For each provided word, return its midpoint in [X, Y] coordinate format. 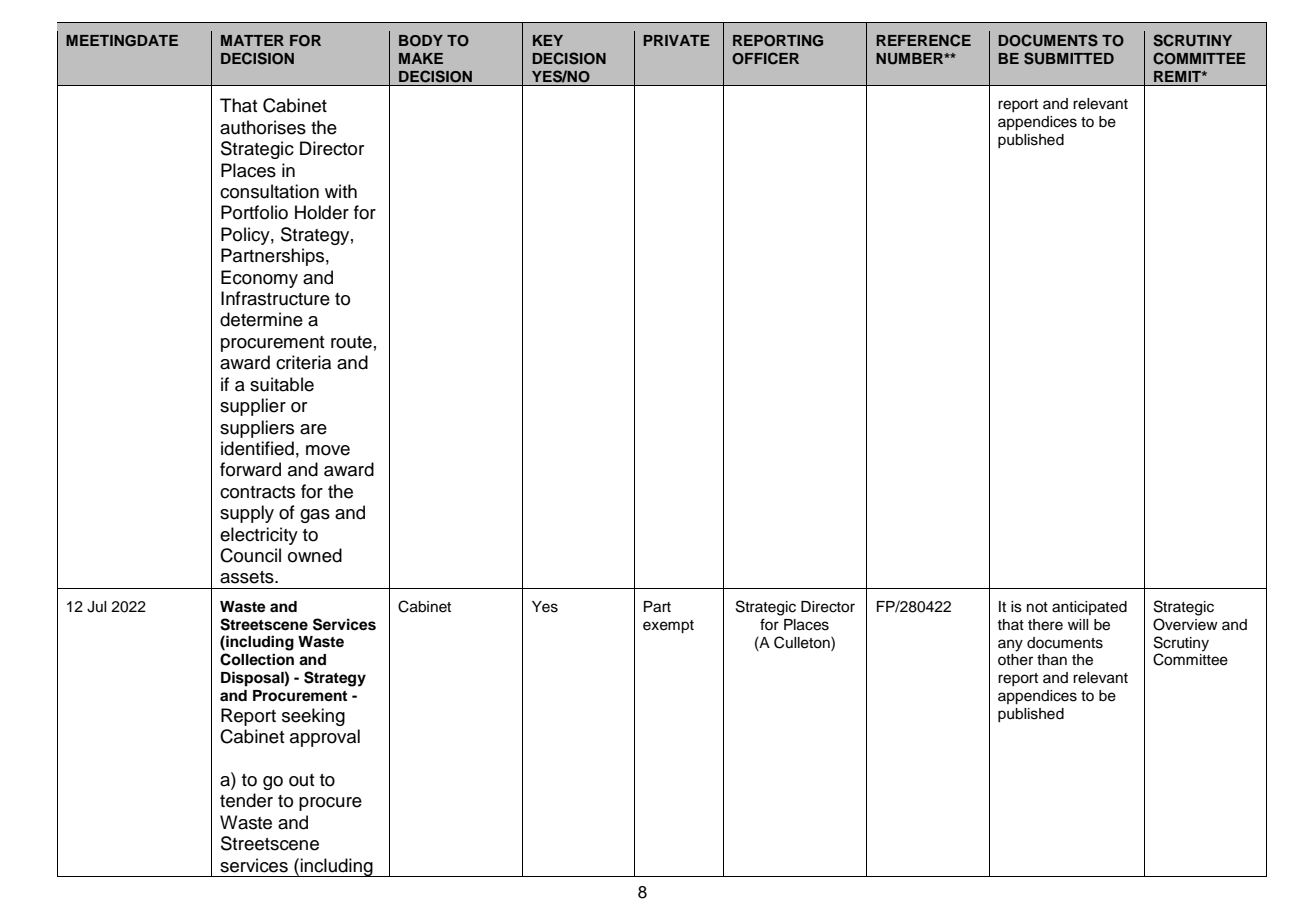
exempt [668, 627]
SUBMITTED [1069, 58]
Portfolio [254, 212]
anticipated [1089, 608]
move [328, 450]
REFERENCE [923, 40]
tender [246, 800]
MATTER [252, 40]
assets [248, 577]
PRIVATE [676, 40]
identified [257, 448]
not [1037, 607]
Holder [322, 212]
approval [325, 738]
